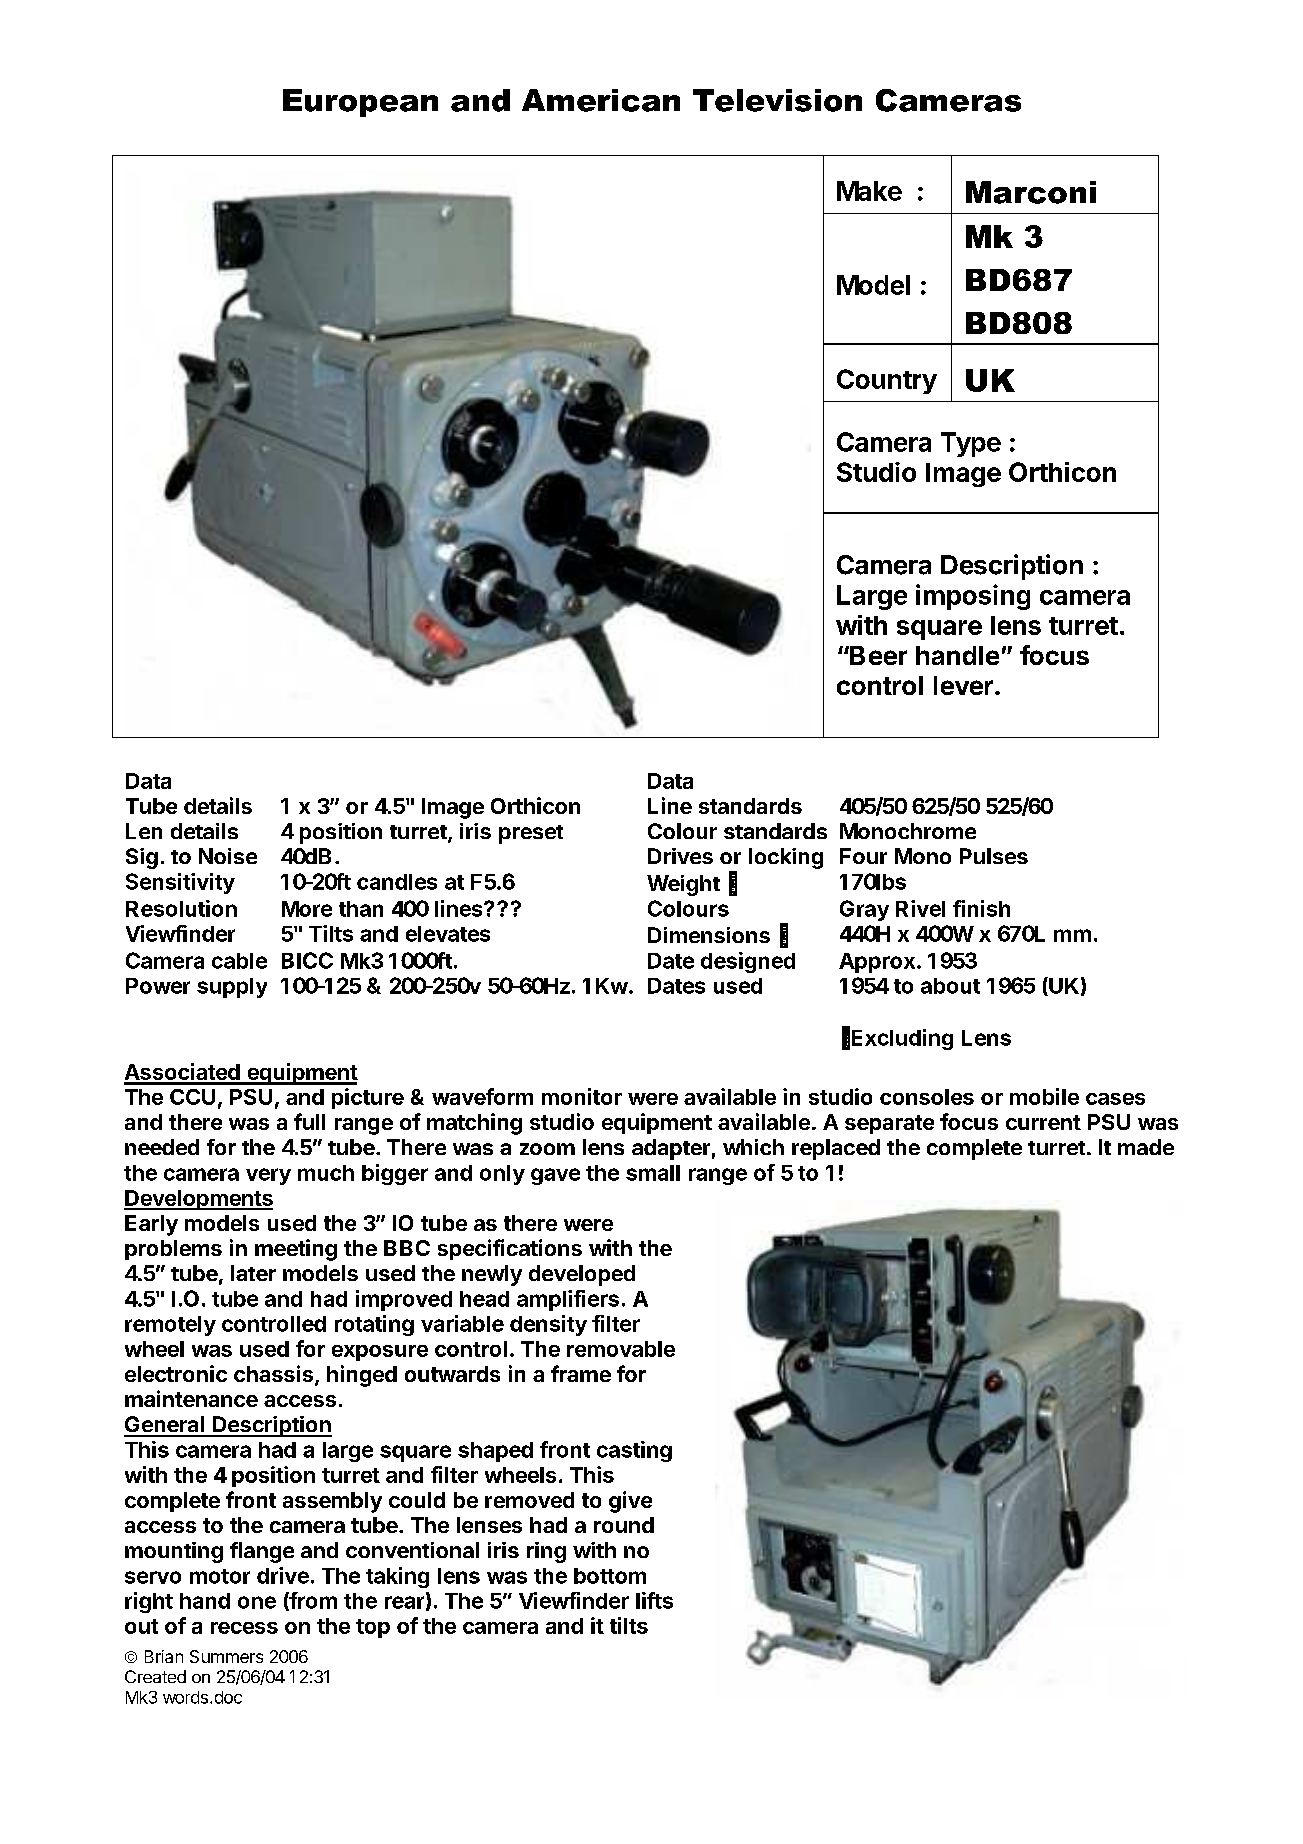  What do you see at coordinates (244, 1628) in the page?
I see `recess` at bounding box center [244, 1628].
